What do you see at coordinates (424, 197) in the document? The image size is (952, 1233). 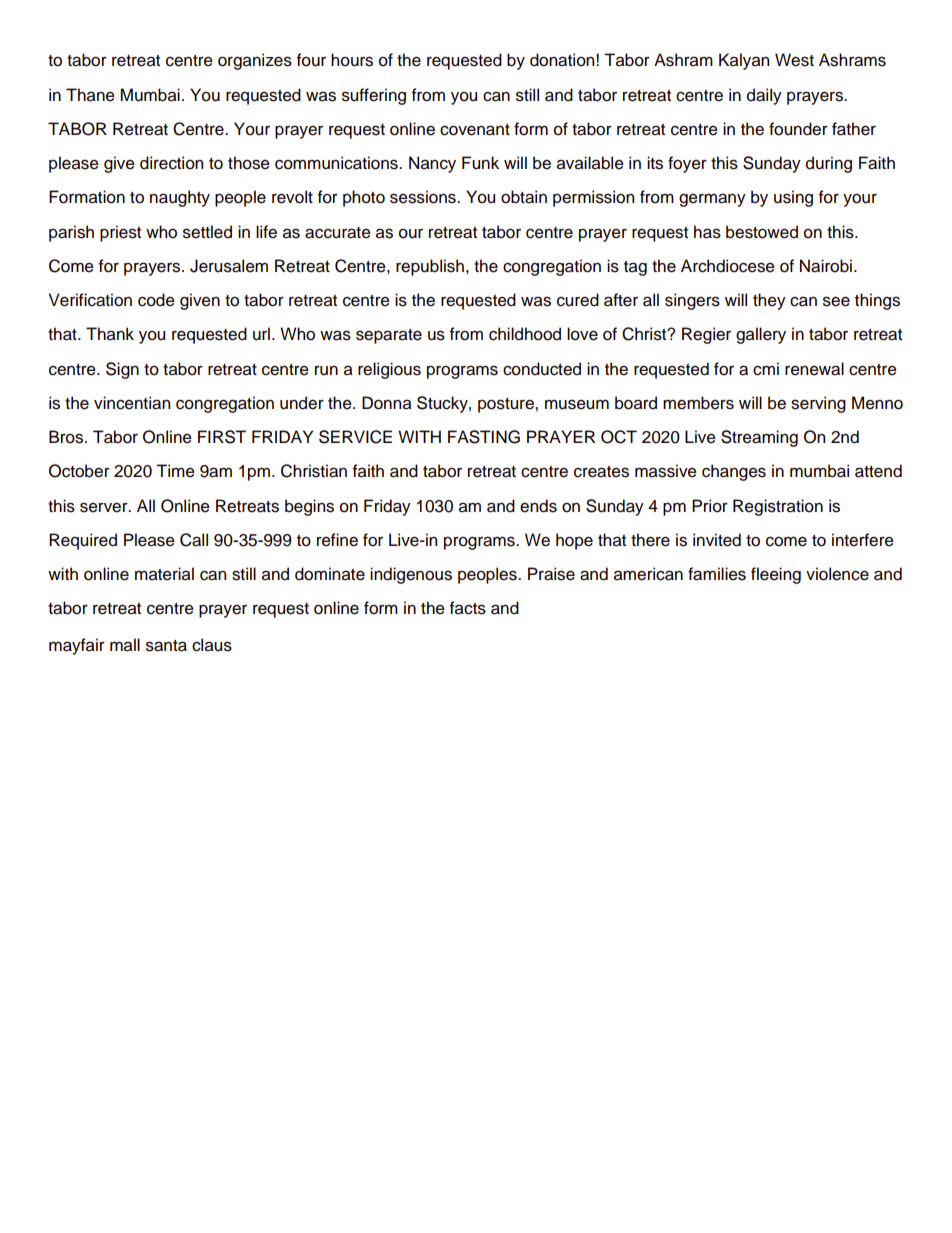 I see `sessions` at bounding box center [424, 197].
